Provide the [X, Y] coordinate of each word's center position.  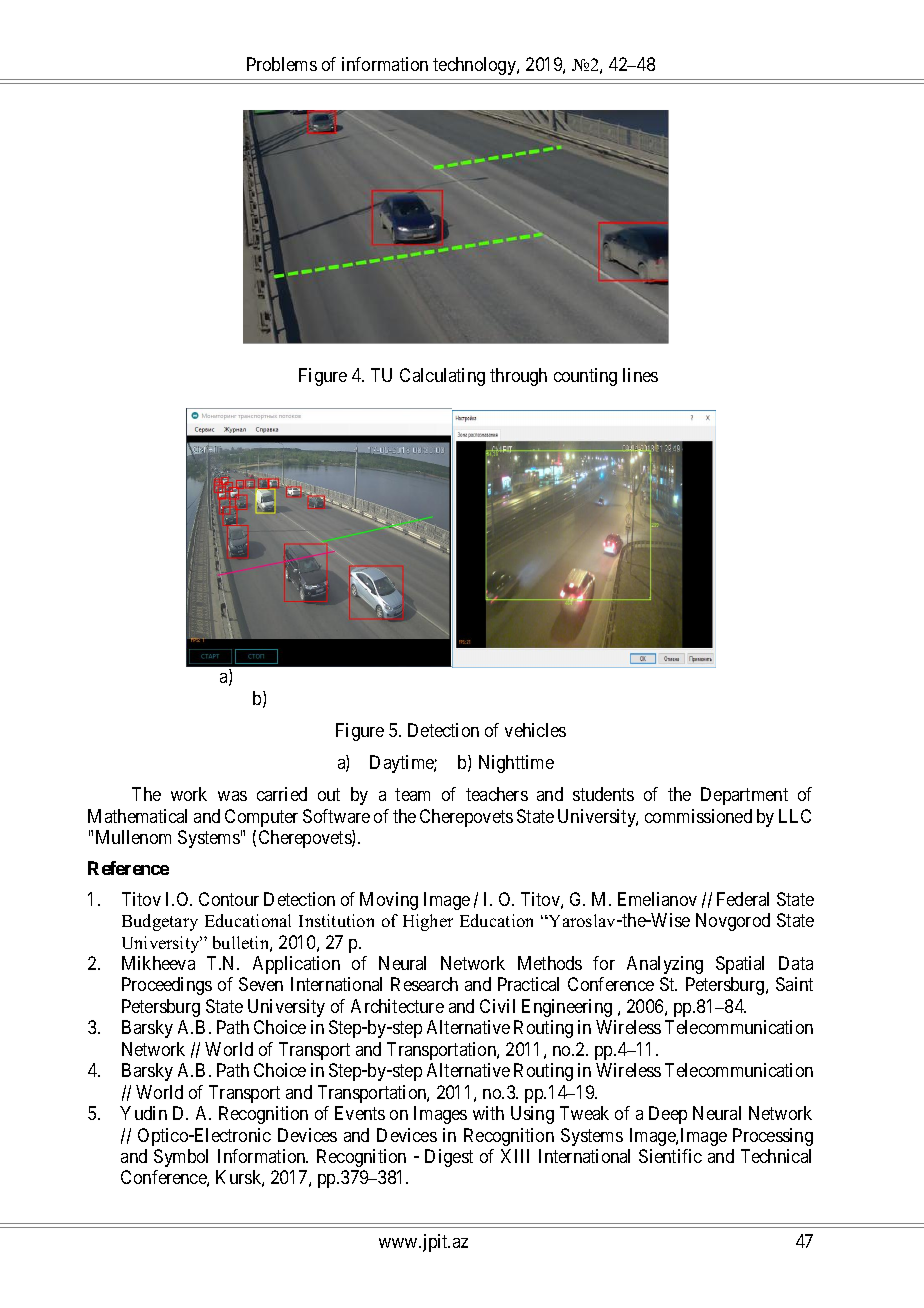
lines [640, 375]
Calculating [442, 377]
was [232, 796]
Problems [282, 64]
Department [744, 796]
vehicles [535, 730]
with [488, 1113]
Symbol [181, 1158]
